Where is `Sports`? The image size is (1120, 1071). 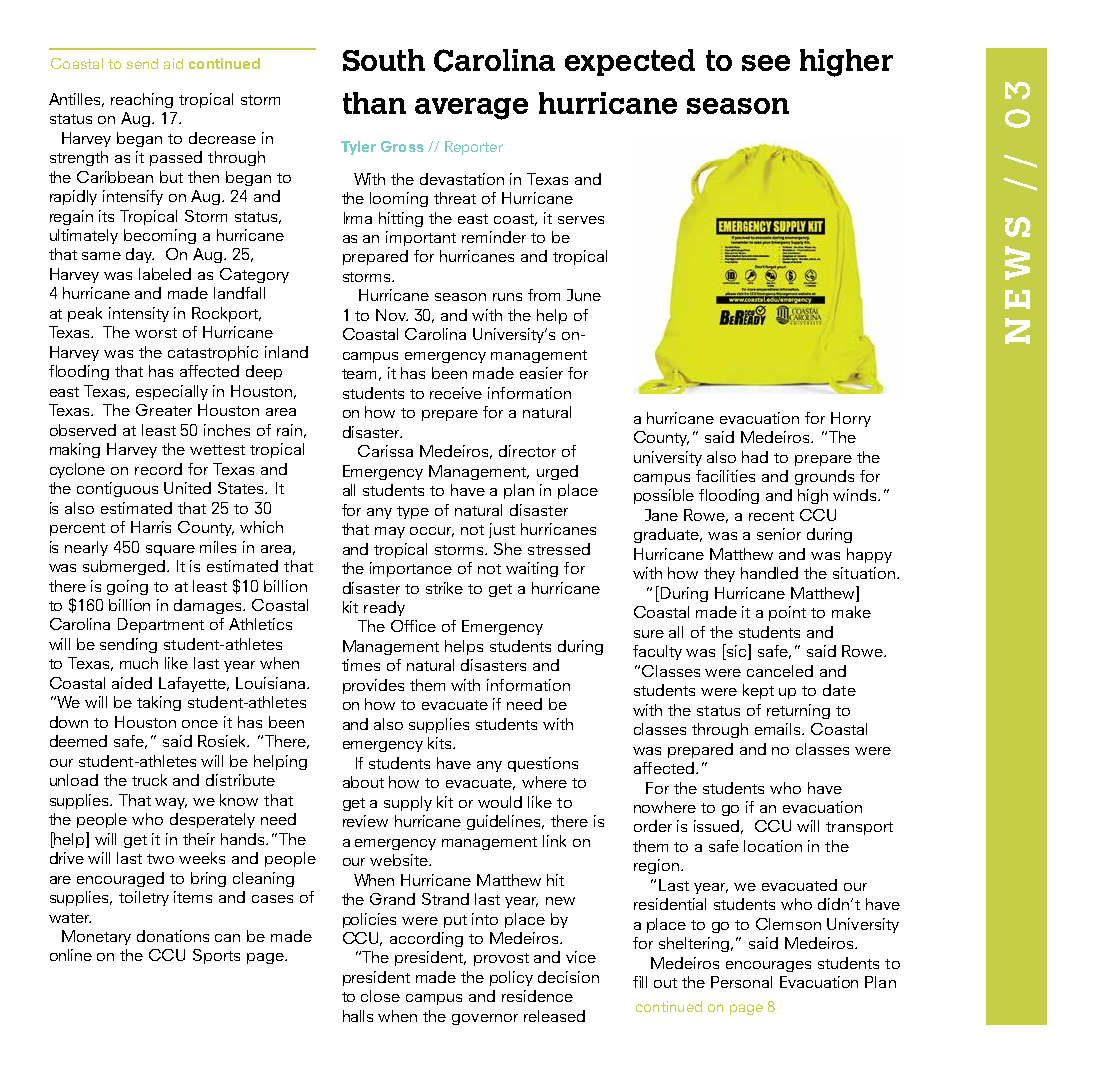
Sports is located at coordinates (216, 956).
